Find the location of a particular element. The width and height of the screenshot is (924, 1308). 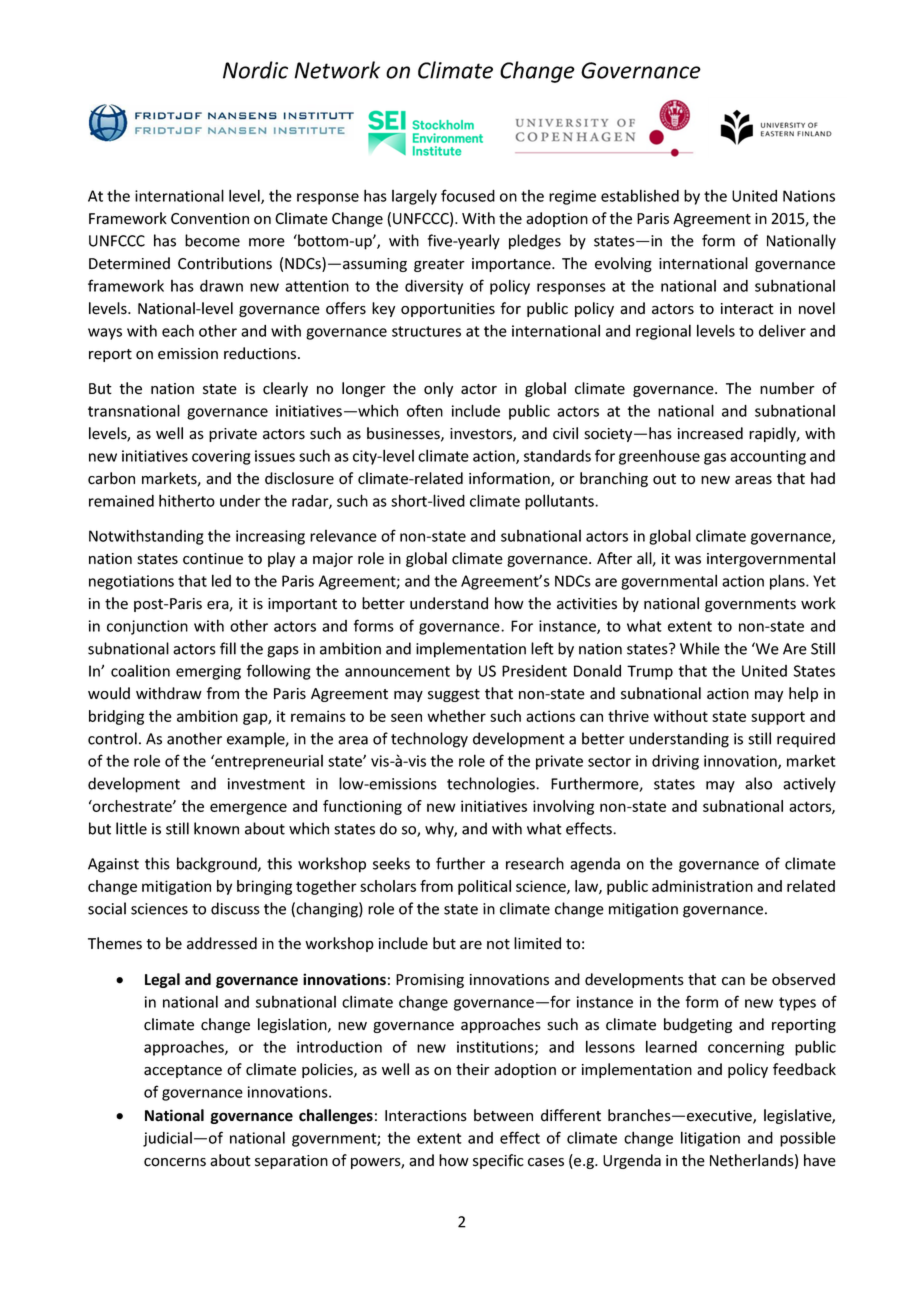

While is located at coordinates (700, 648).
